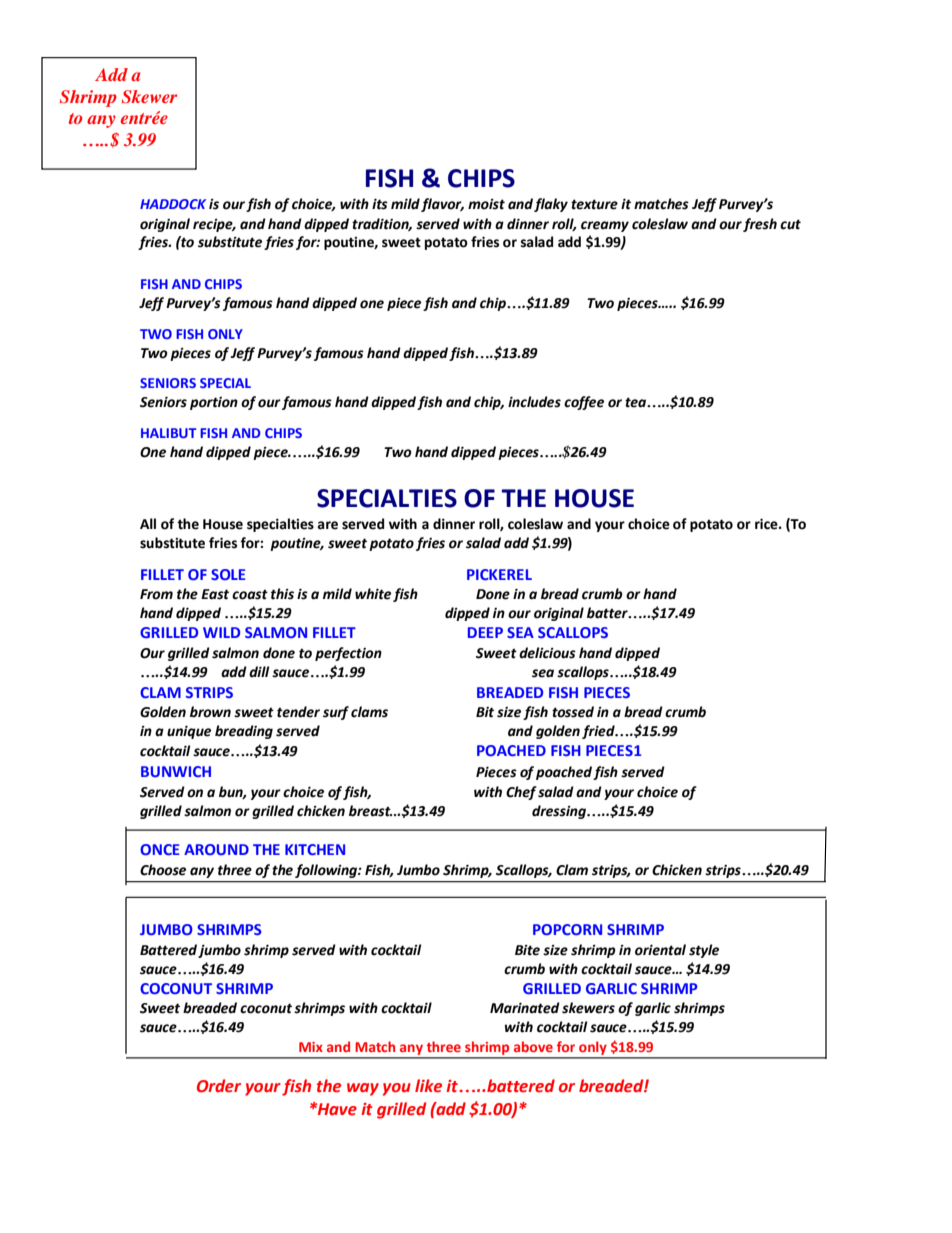 This screenshot has width=952, height=1233. Describe the element at coordinates (760, 225) in the screenshot. I see `fresh` at that location.
